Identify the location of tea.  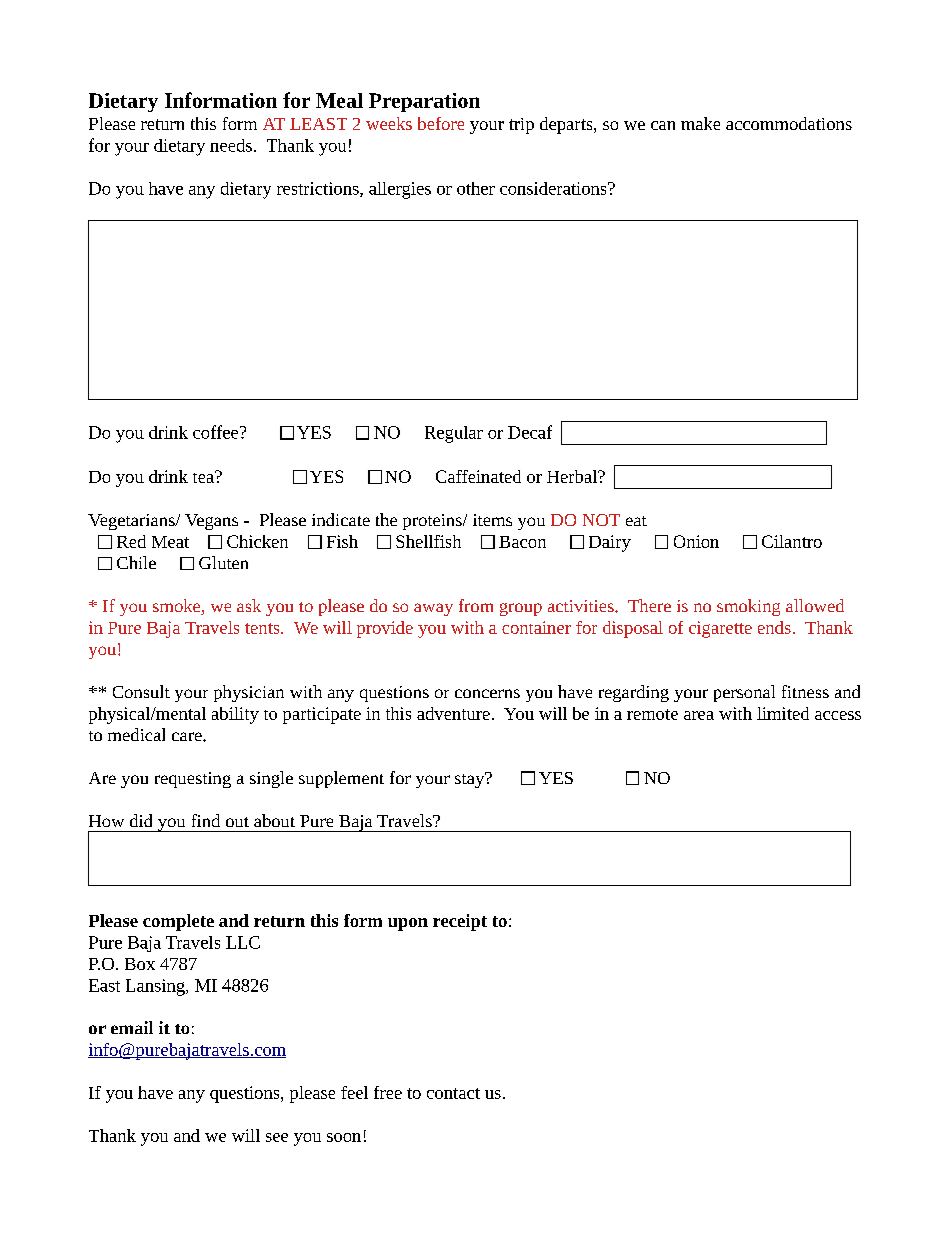
(204, 477).
